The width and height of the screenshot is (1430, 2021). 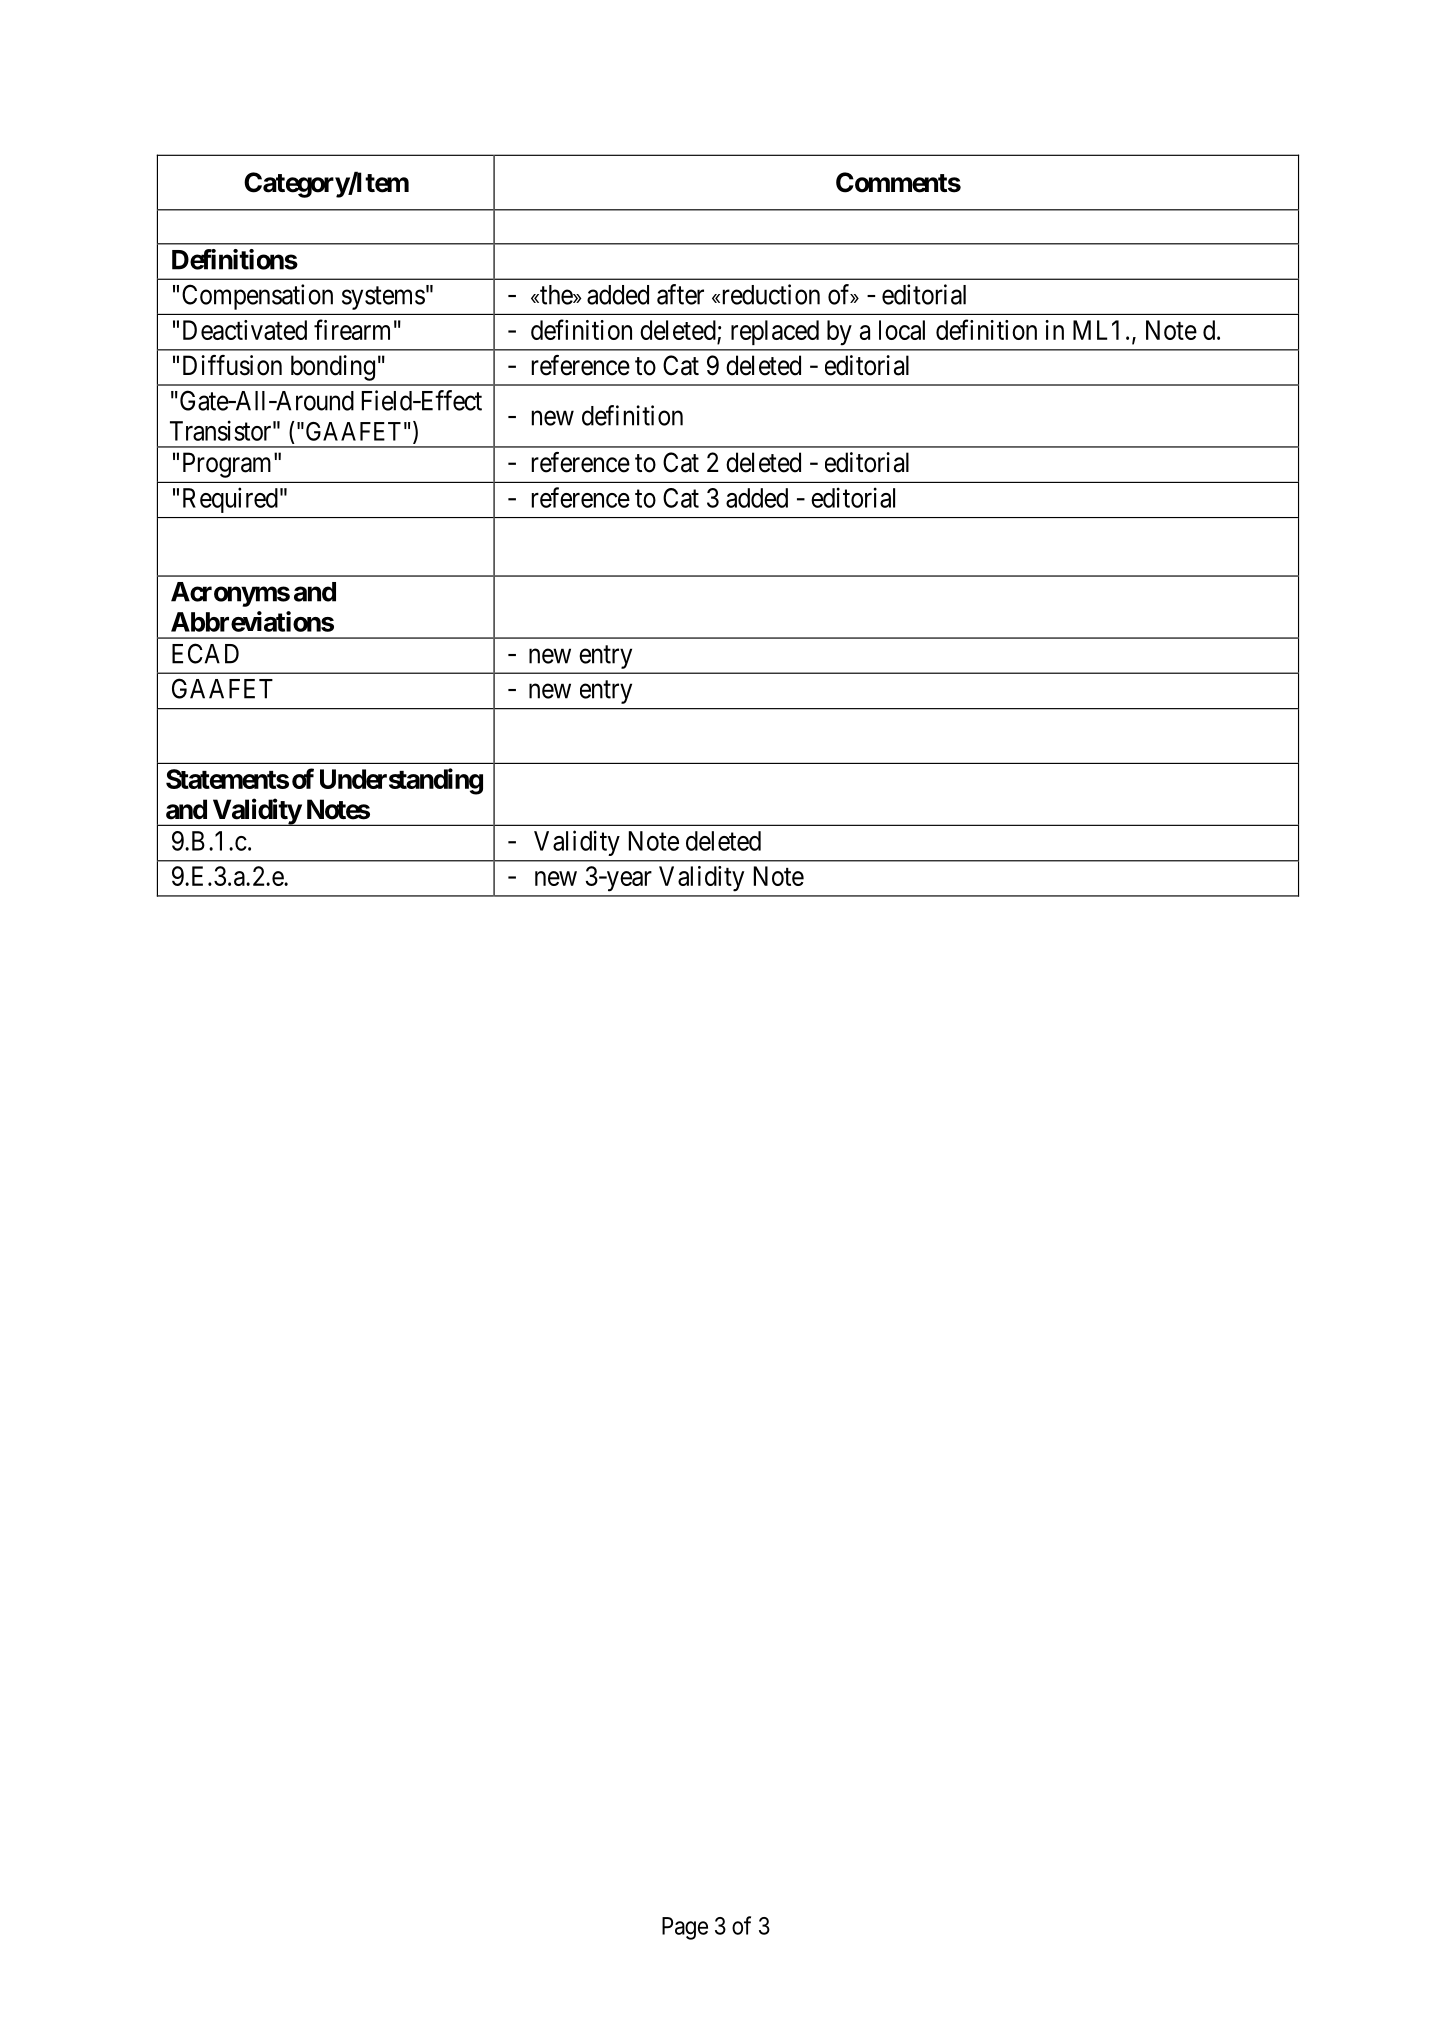 I want to click on Compensation, so click(x=257, y=297).
